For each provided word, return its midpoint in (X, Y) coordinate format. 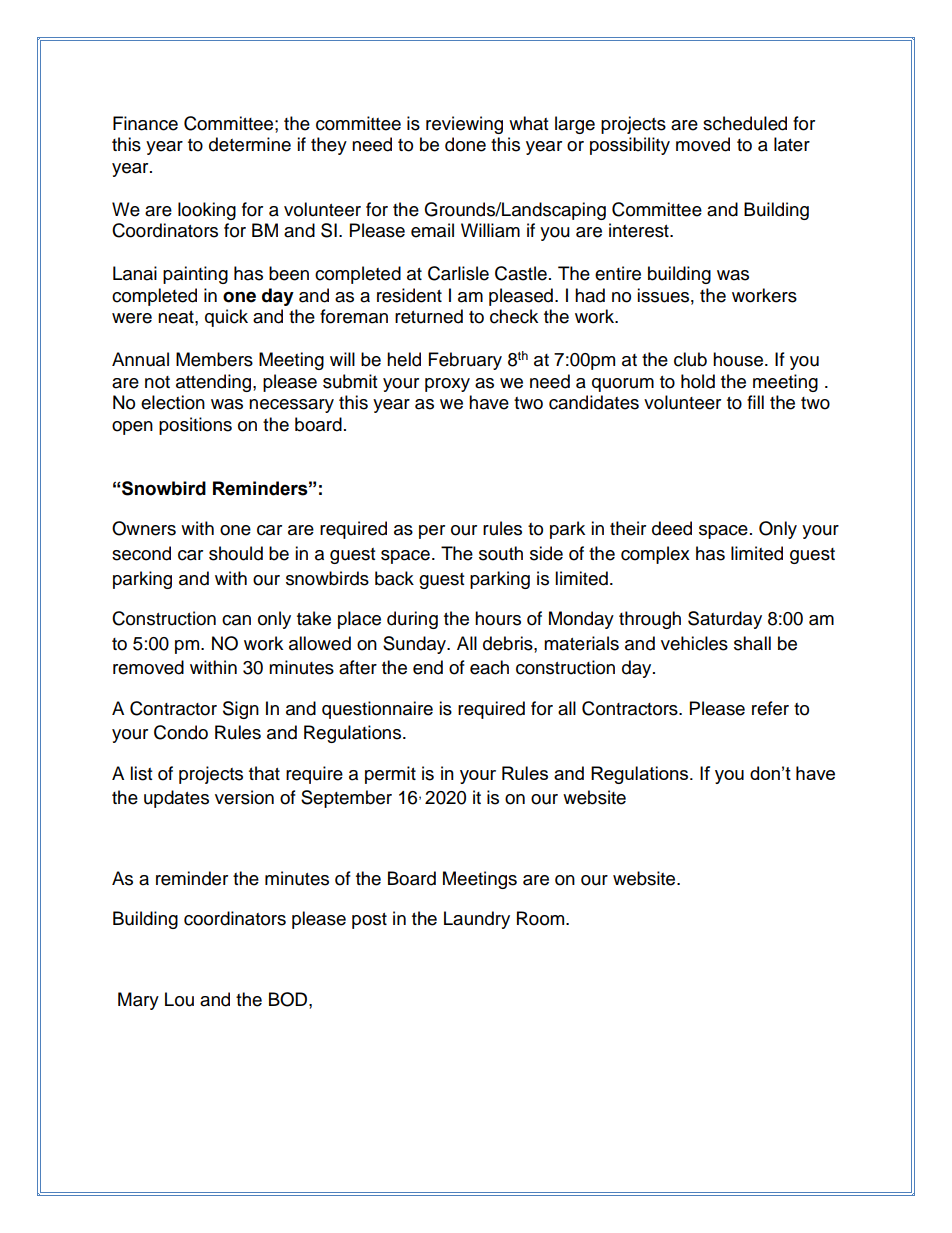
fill (755, 402)
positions (195, 426)
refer (770, 708)
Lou (179, 999)
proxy (447, 385)
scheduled (745, 123)
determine (250, 144)
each (489, 667)
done (465, 144)
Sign (241, 710)
